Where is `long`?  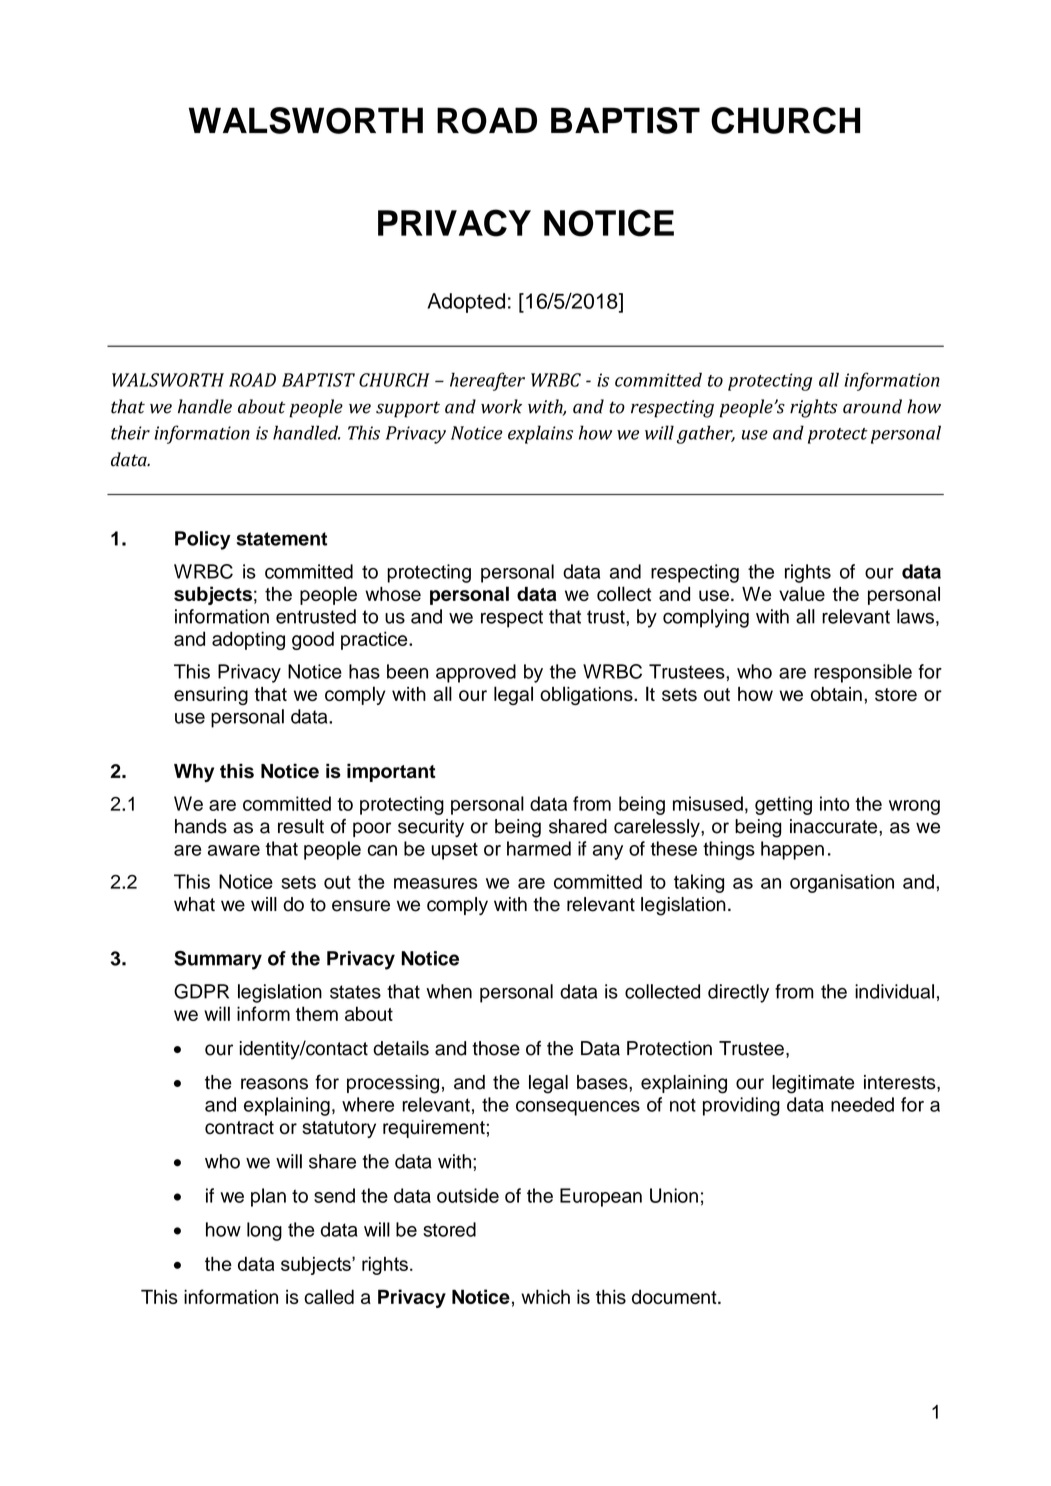 long is located at coordinates (264, 1231).
